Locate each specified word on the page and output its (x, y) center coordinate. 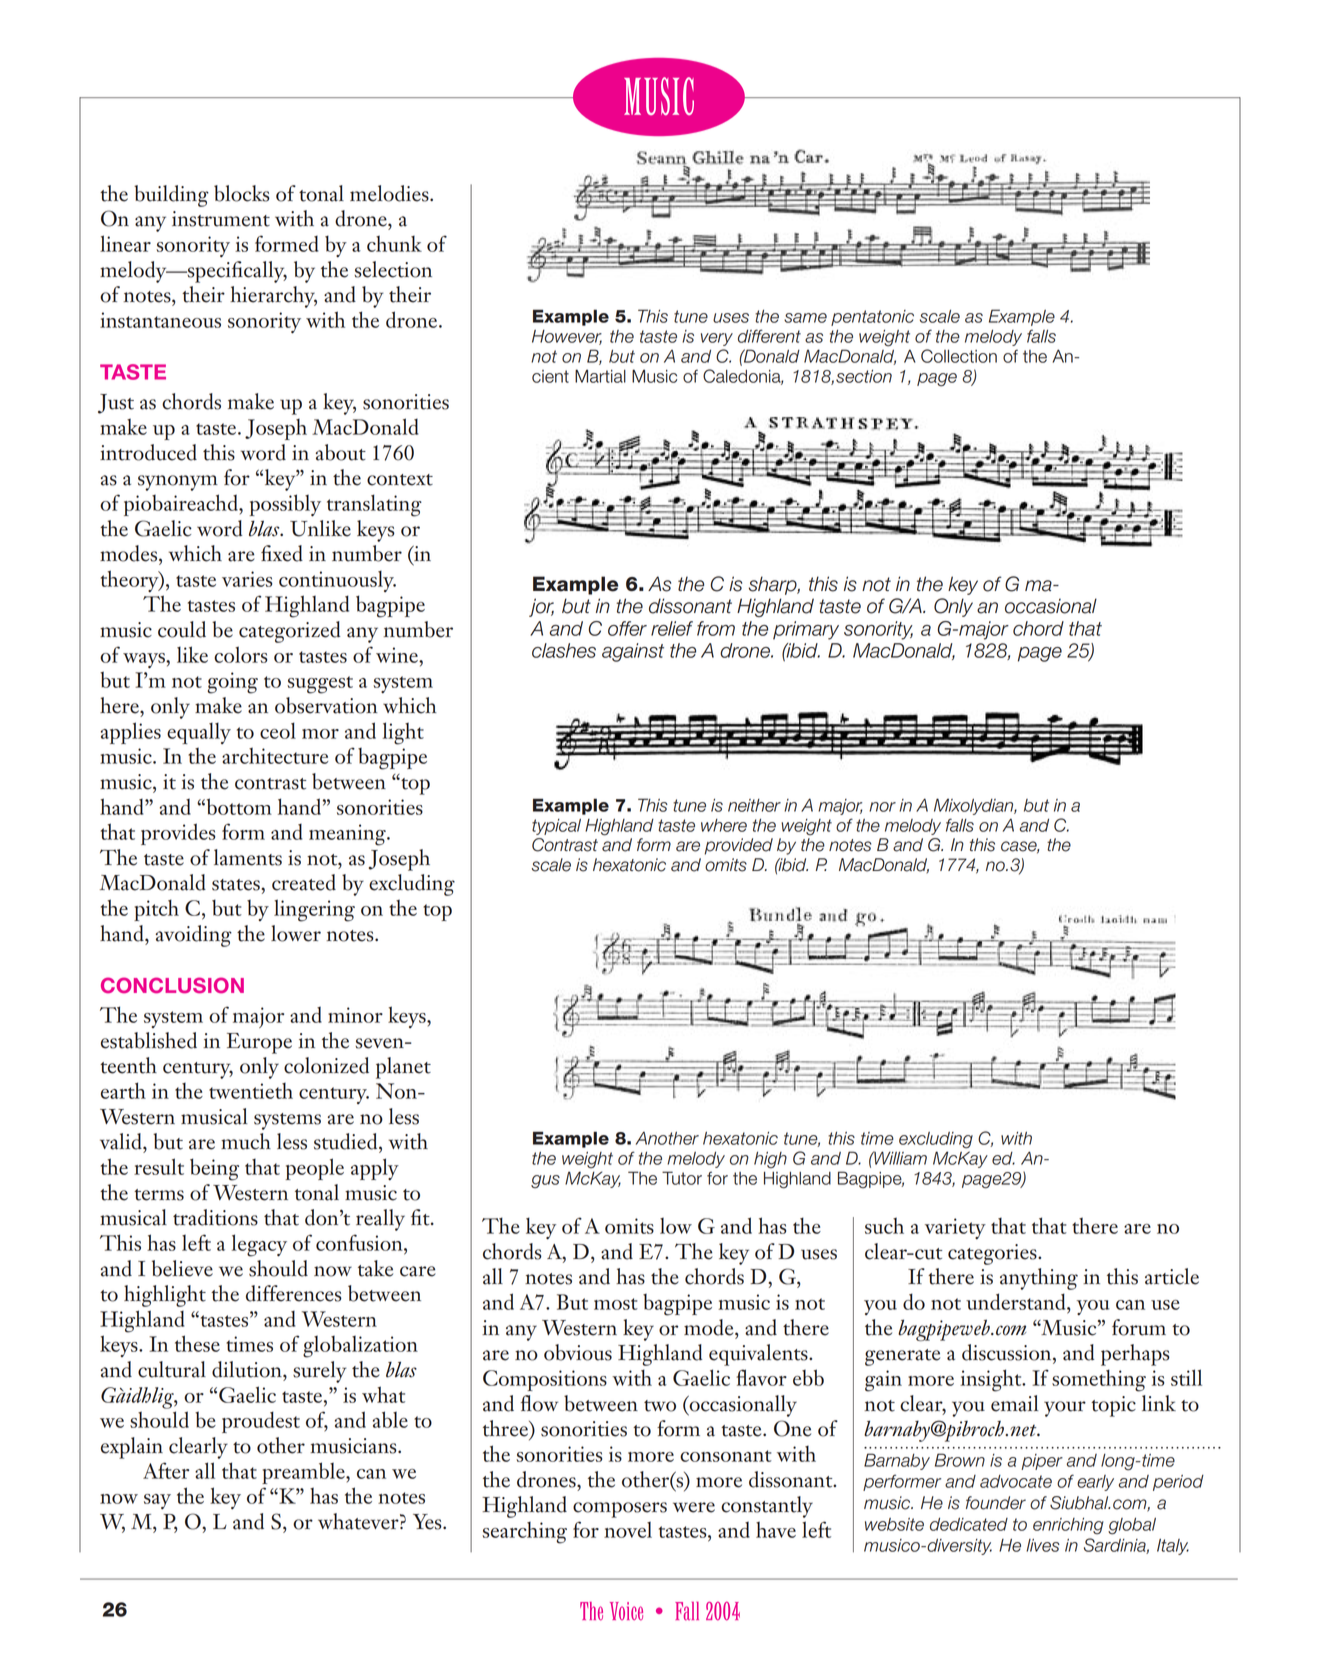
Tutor (682, 1178)
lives (1043, 1545)
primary (806, 630)
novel (628, 1530)
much (246, 1141)
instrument (221, 219)
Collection (959, 356)
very (717, 339)
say (157, 1501)
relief (672, 628)
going (233, 683)
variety (955, 1228)
